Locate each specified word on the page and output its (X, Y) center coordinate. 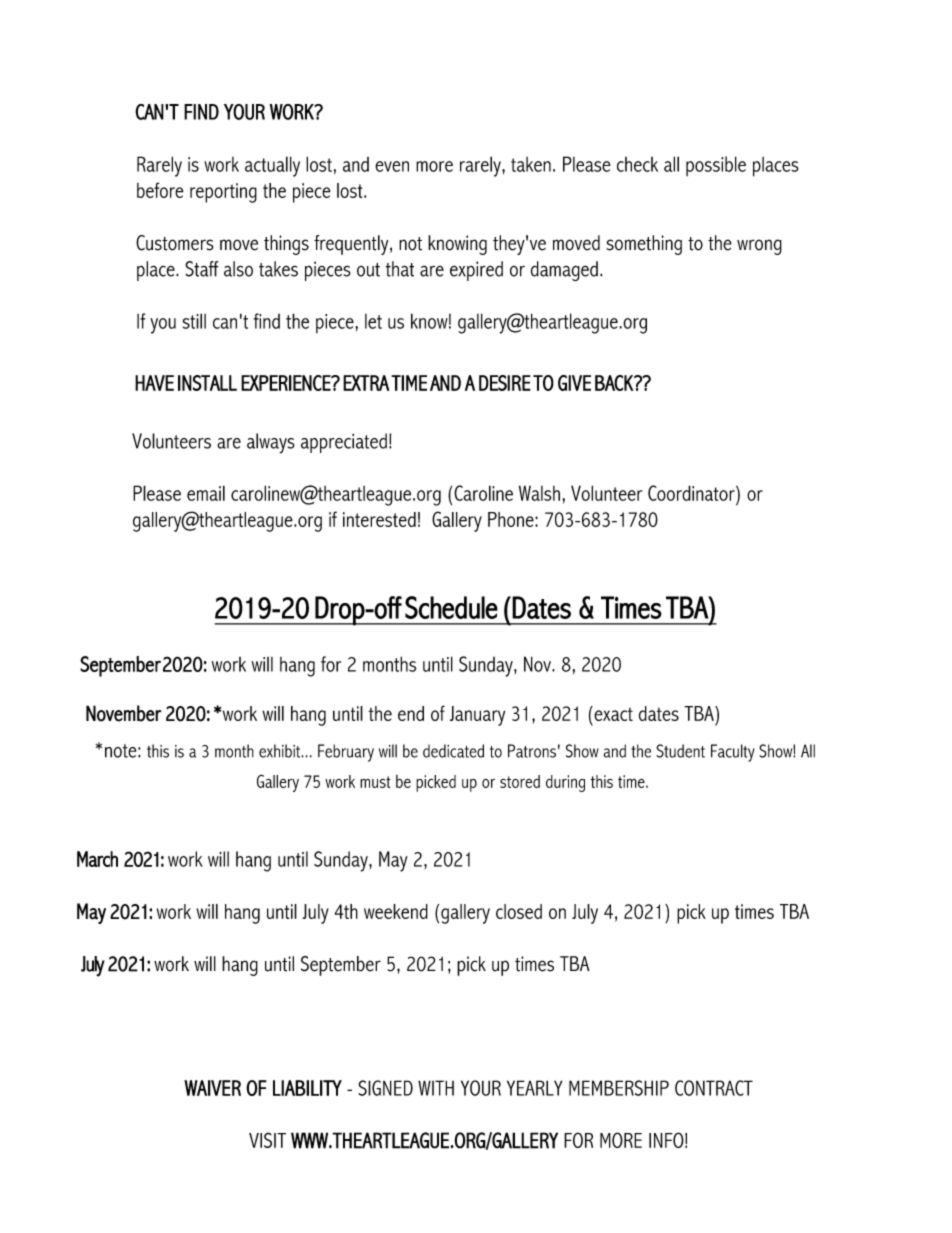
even (392, 166)
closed (519, 911)
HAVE (154, 383)
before (160, 190)
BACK (615, 383)
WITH (436, 1088)
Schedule (451, 607)
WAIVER (212, 1088)
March (97, 859)
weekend (396, 911)
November (124, 713)
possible (716, 166)
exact (612, 713)
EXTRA (366, 383)
